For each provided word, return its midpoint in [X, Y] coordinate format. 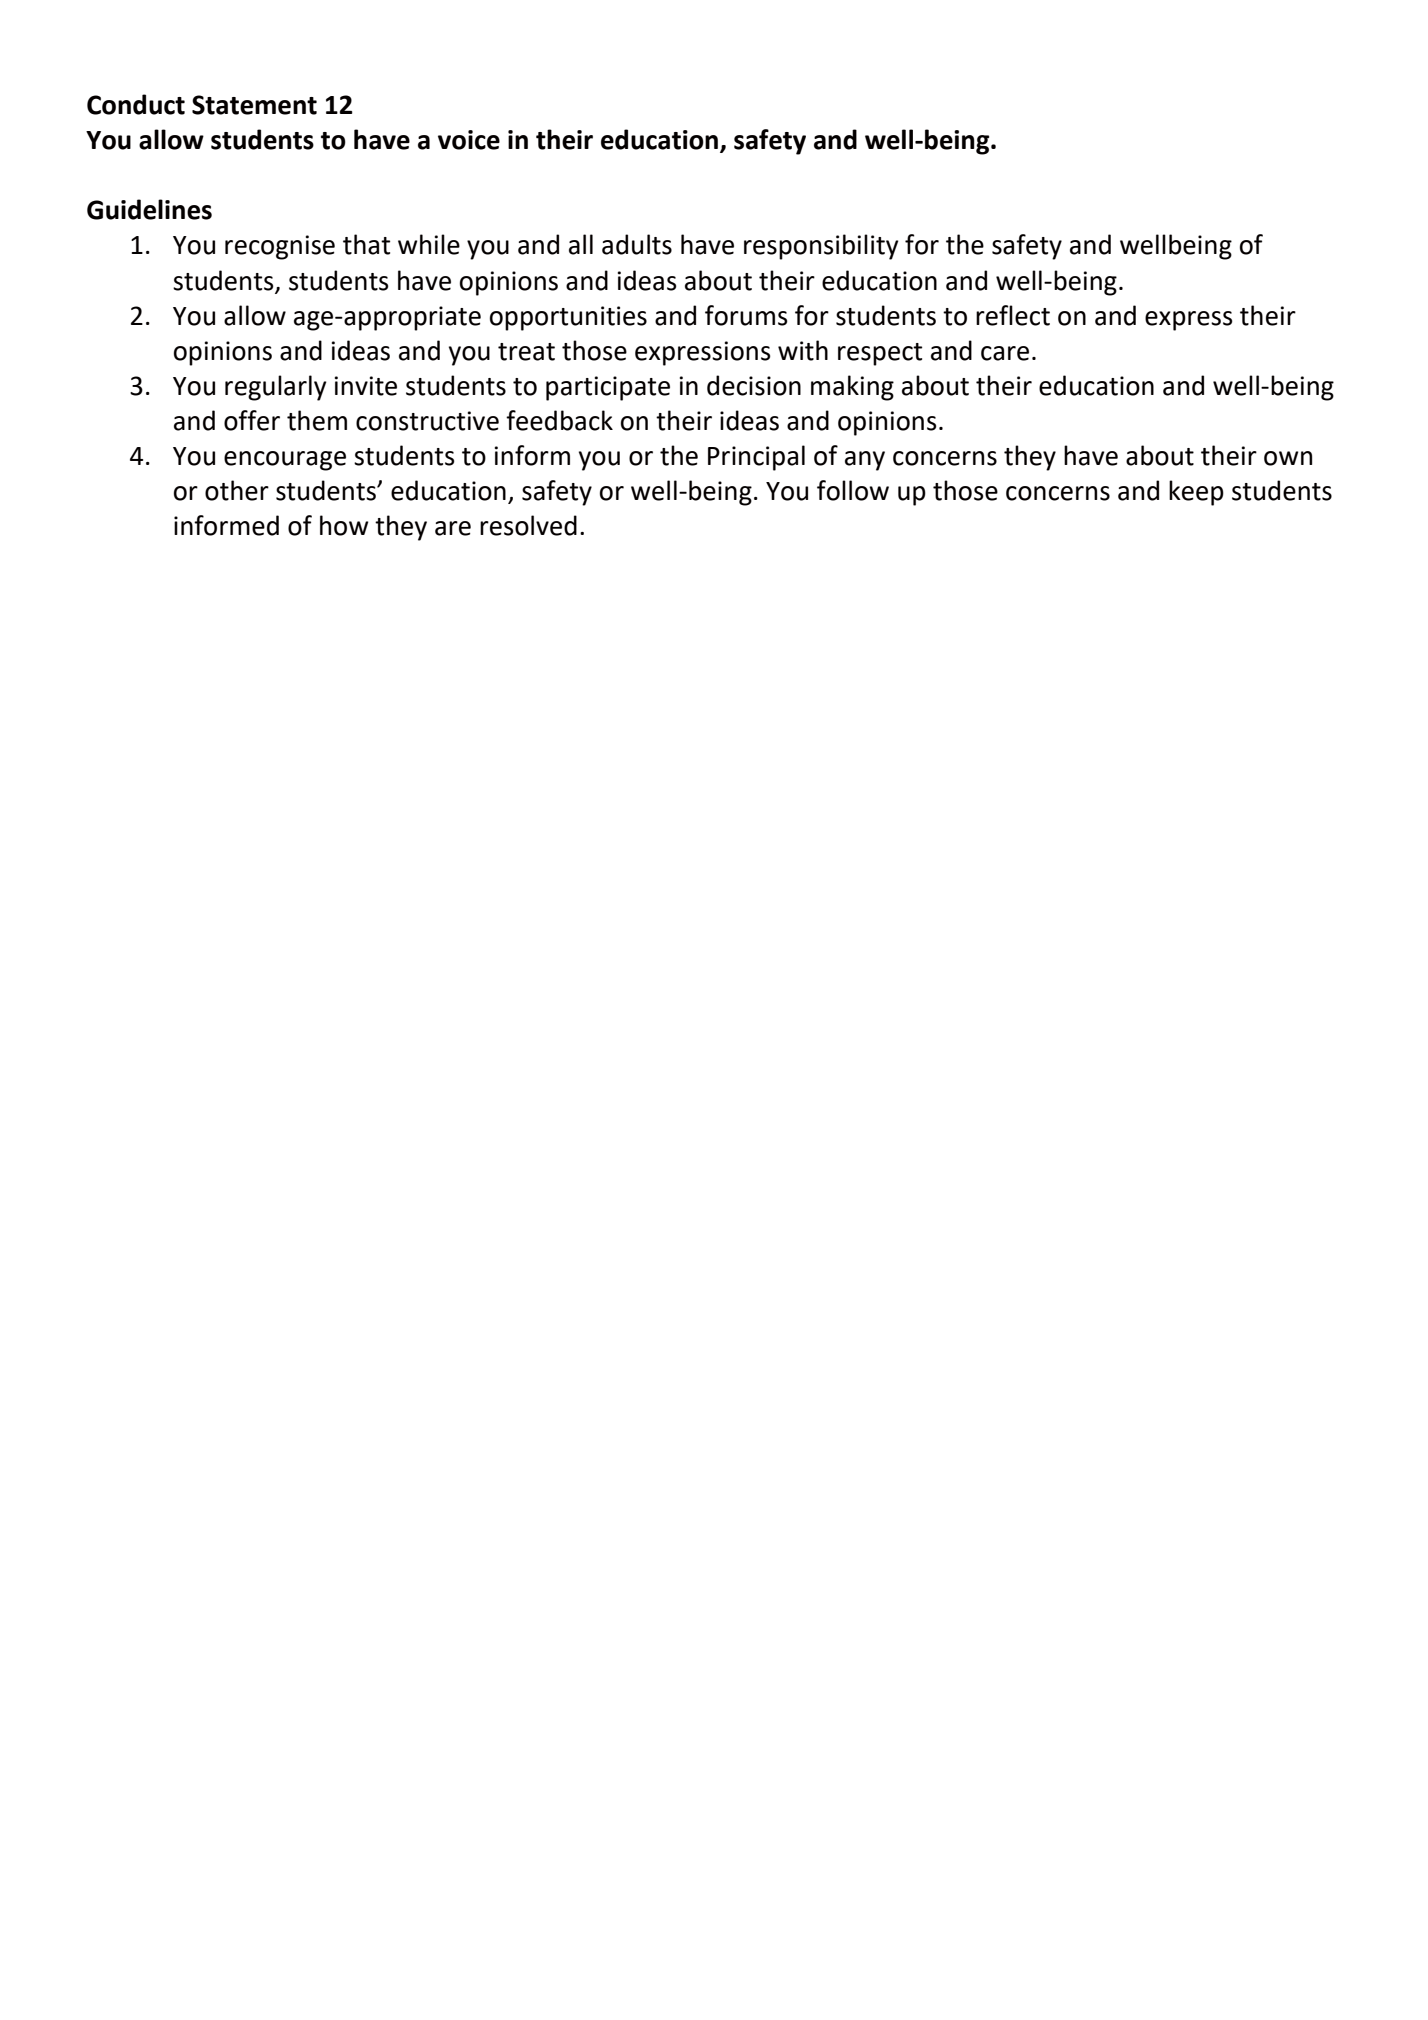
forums [746, 315]
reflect [1013, 315]
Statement [254, 105]
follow [853, 490]
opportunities [568, 318]
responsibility [821, 247]
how [344, 525]
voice [469, 140]
